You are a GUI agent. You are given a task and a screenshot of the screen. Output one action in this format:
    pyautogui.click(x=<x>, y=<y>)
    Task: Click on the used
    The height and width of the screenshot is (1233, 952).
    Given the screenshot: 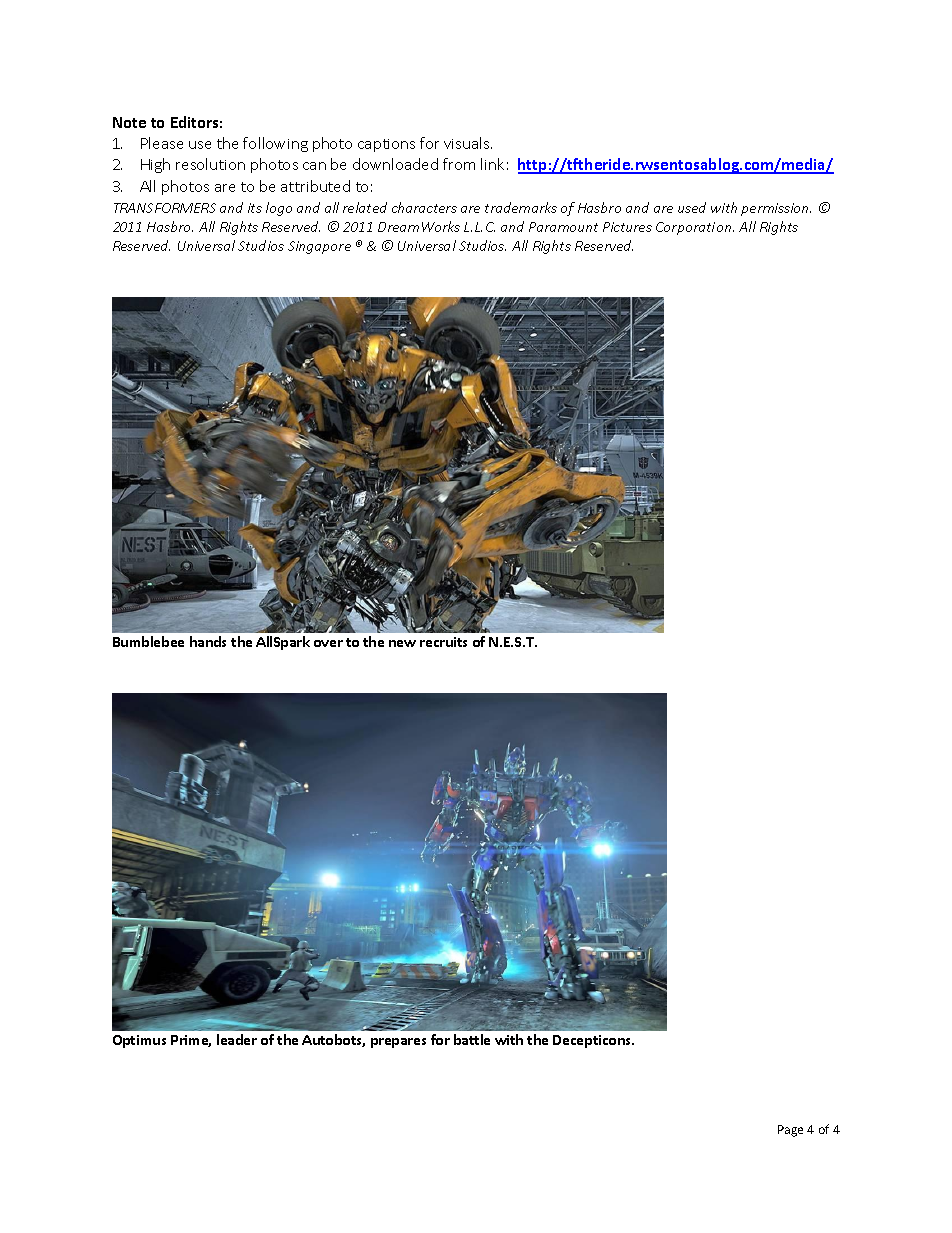 What is the action you would take?
    pyautogui.click(x=692, y=207)
